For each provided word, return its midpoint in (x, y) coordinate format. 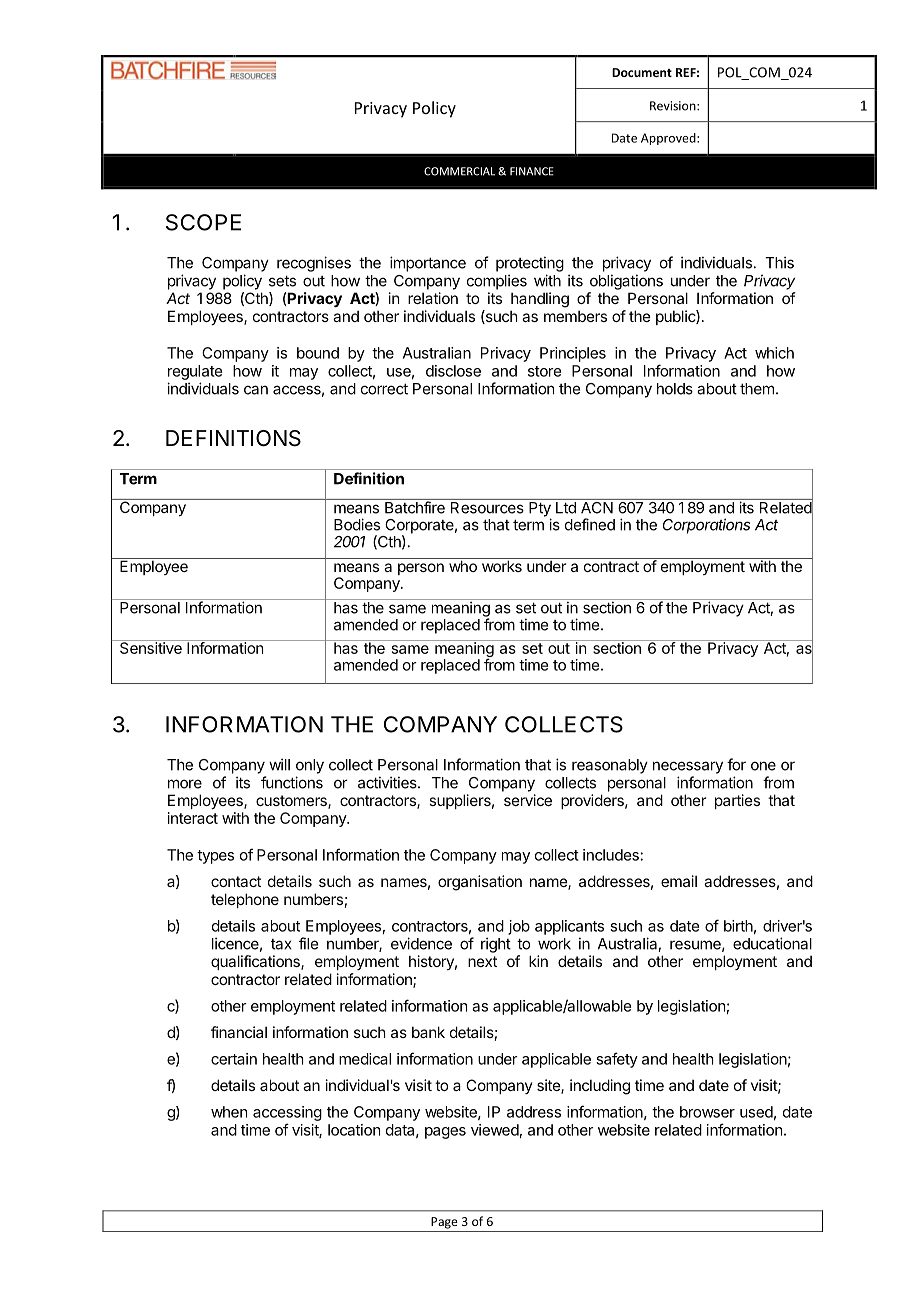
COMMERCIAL (459, 171)
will (279, 764)
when (229, 1112)
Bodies (357, 524)
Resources (487, 508)
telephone (245, 900)
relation (433, 298)
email (679, 881)
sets (282, 281)
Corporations (706, 526)
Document (642, 72)
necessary (688, 767)
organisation (480, 883)
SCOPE (203, 222)
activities (388, 782)
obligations (626, 282)
